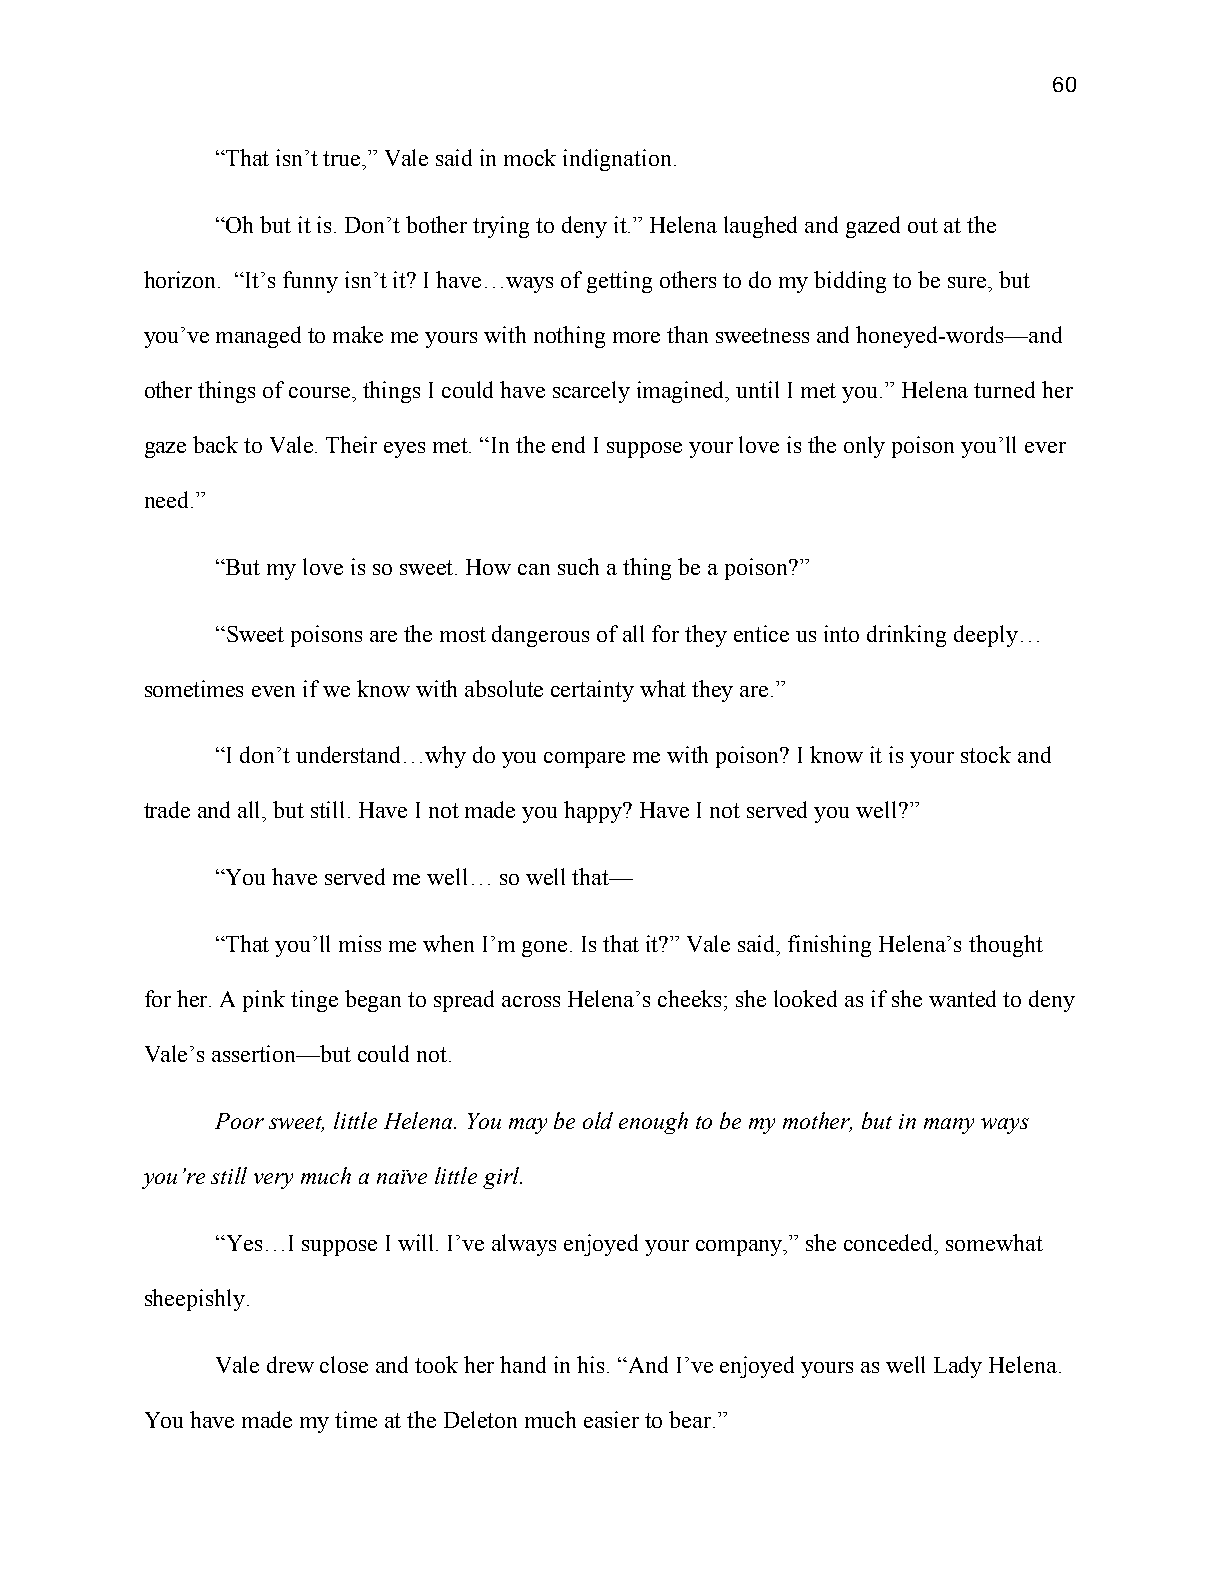  What do you see at coordinates (578, 566) in the screenshot?
I see `such` at bounding box center [578, 566].
